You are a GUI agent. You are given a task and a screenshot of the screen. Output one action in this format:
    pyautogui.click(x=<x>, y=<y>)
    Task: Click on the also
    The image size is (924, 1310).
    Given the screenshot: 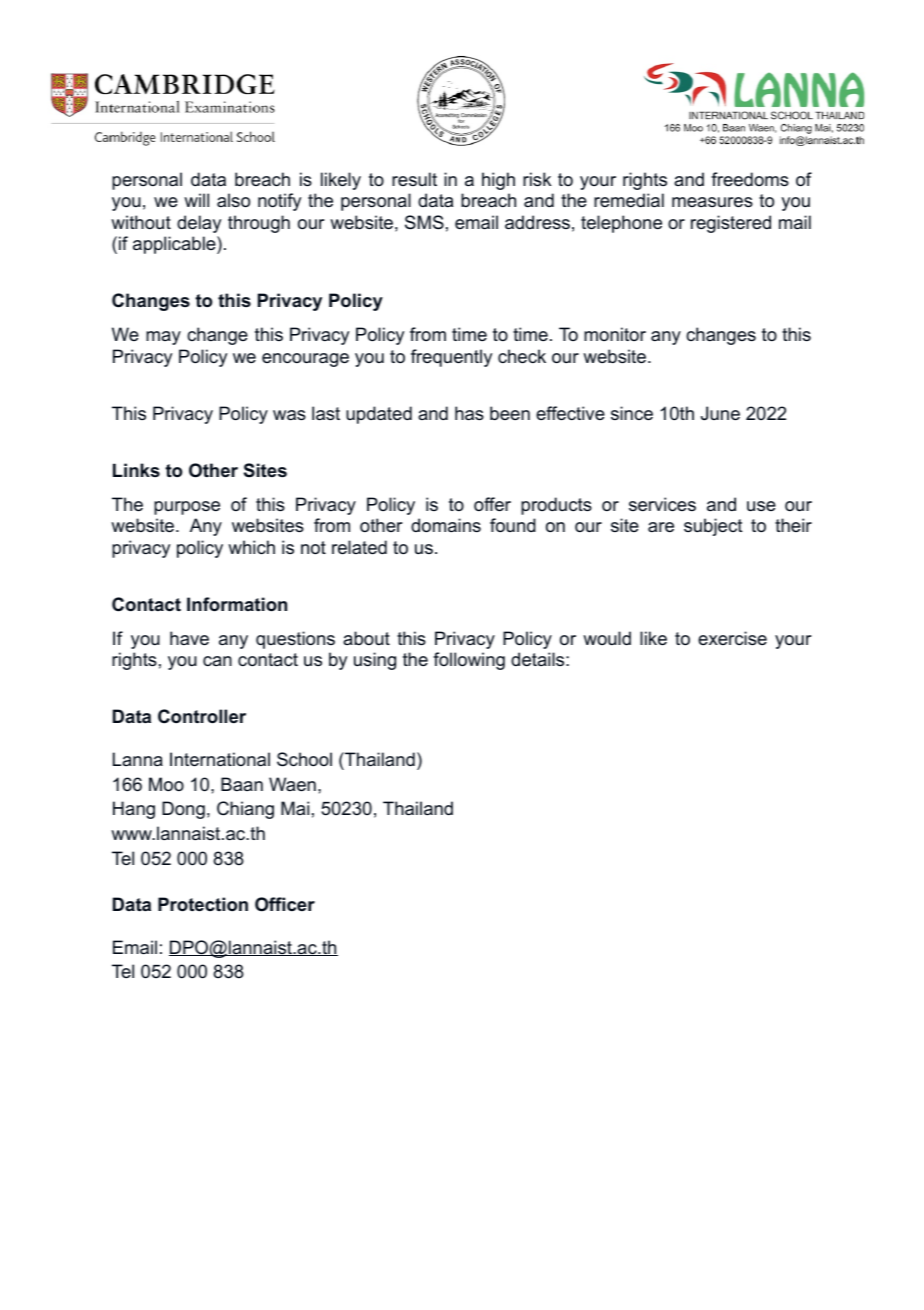 What is the action you would take?
    pyautogui.click(x=233, y=200)
